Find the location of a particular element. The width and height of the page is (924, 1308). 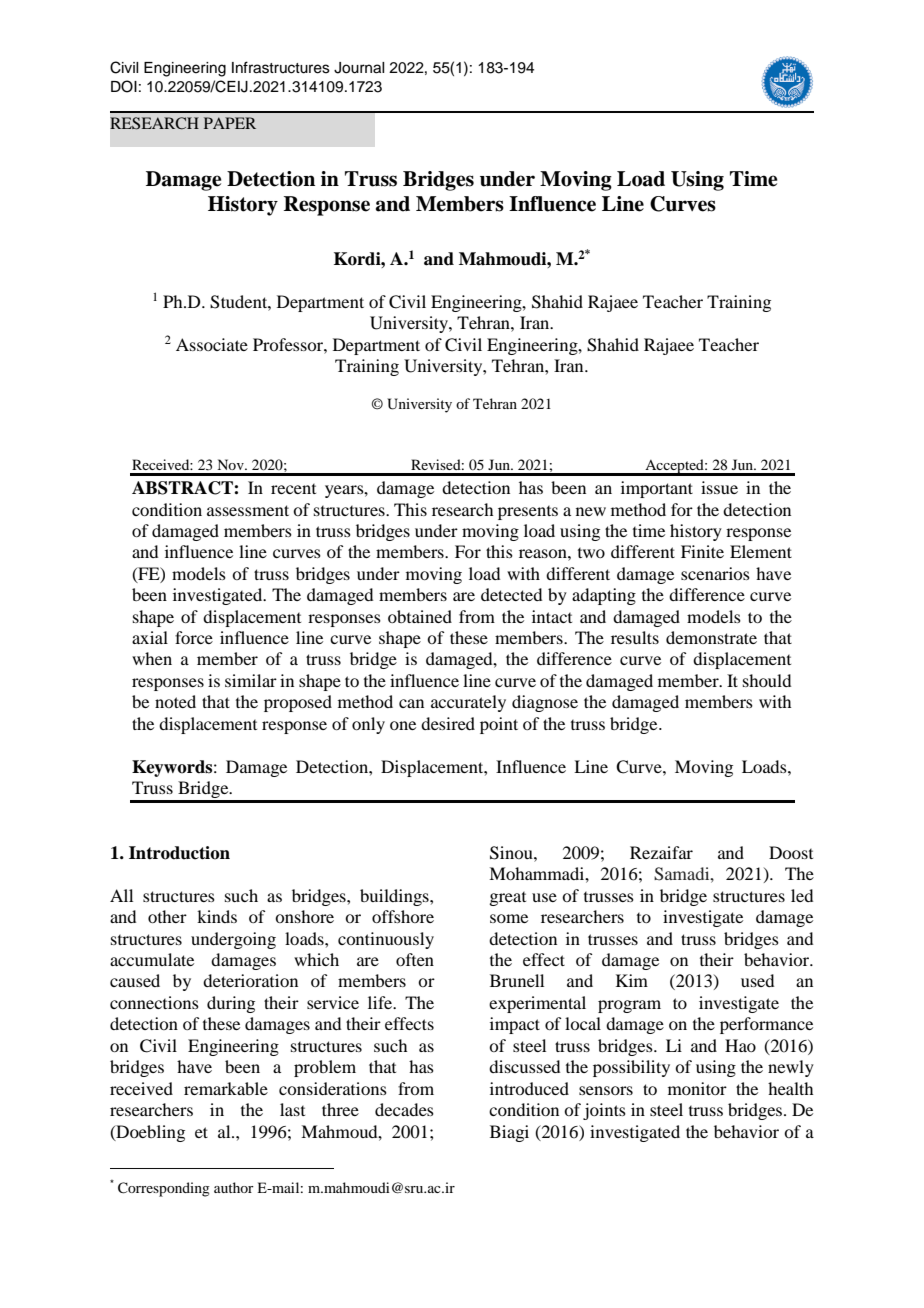

kinds is located at coordinates (217, 916).
